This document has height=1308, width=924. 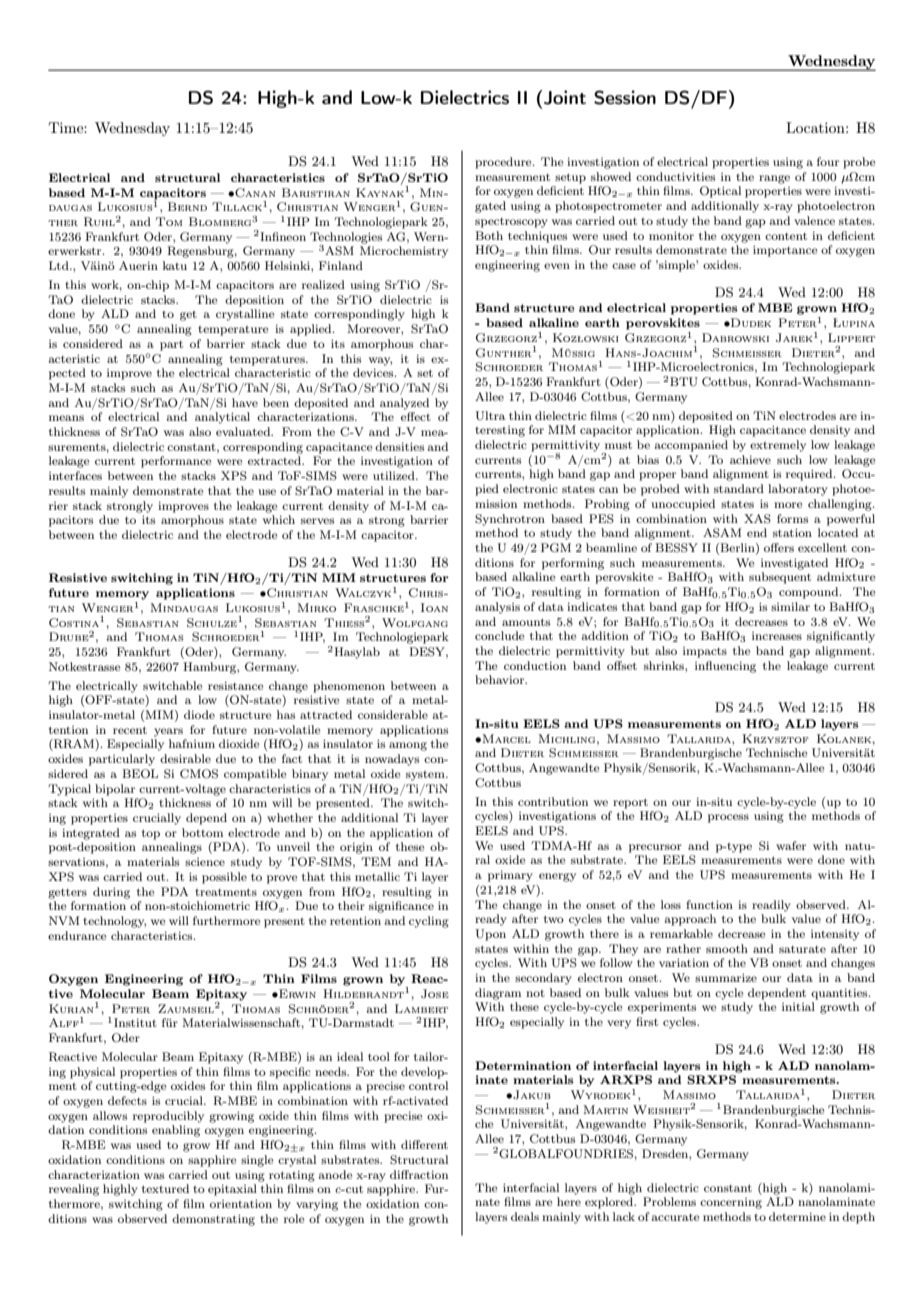 I want to click on range, so click(x=774, y=179).
